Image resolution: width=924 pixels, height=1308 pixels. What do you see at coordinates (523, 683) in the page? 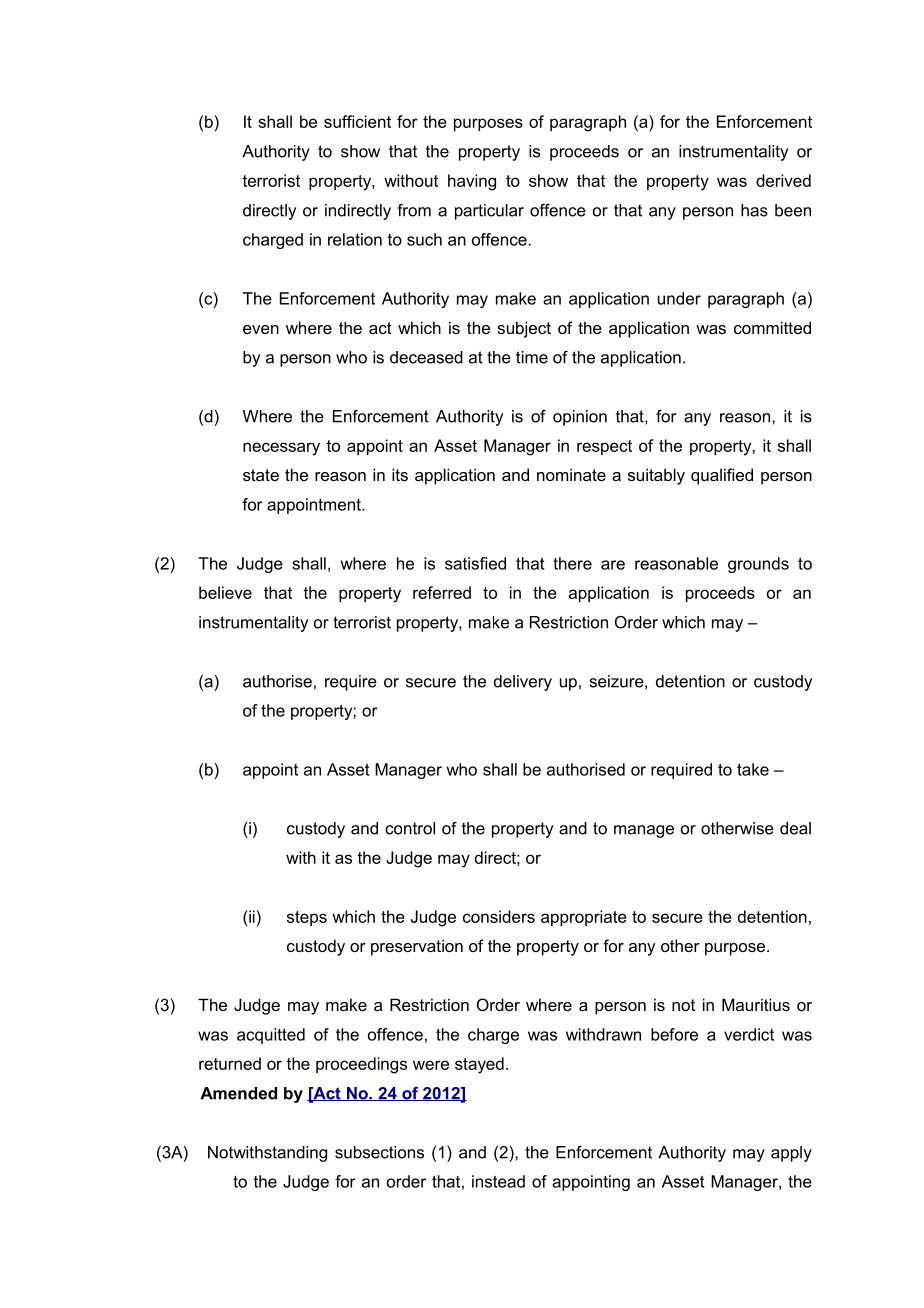
I see `delivery` at bounding box center [523, 683].
